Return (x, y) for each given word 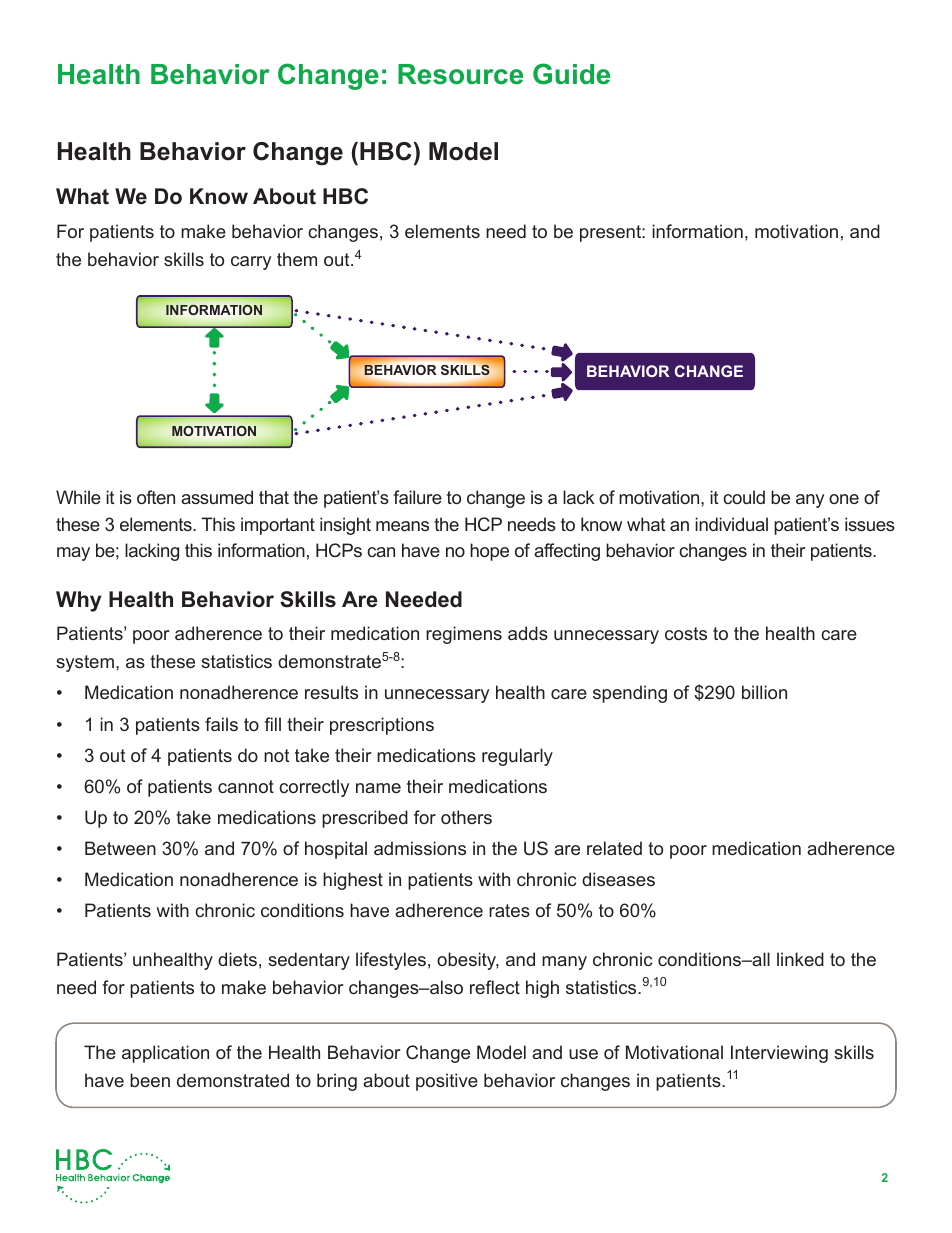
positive (447, 1082)
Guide (571, 74)
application (165, 1054)
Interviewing (779, 1054)
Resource (460, 74)
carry (251, 263)
